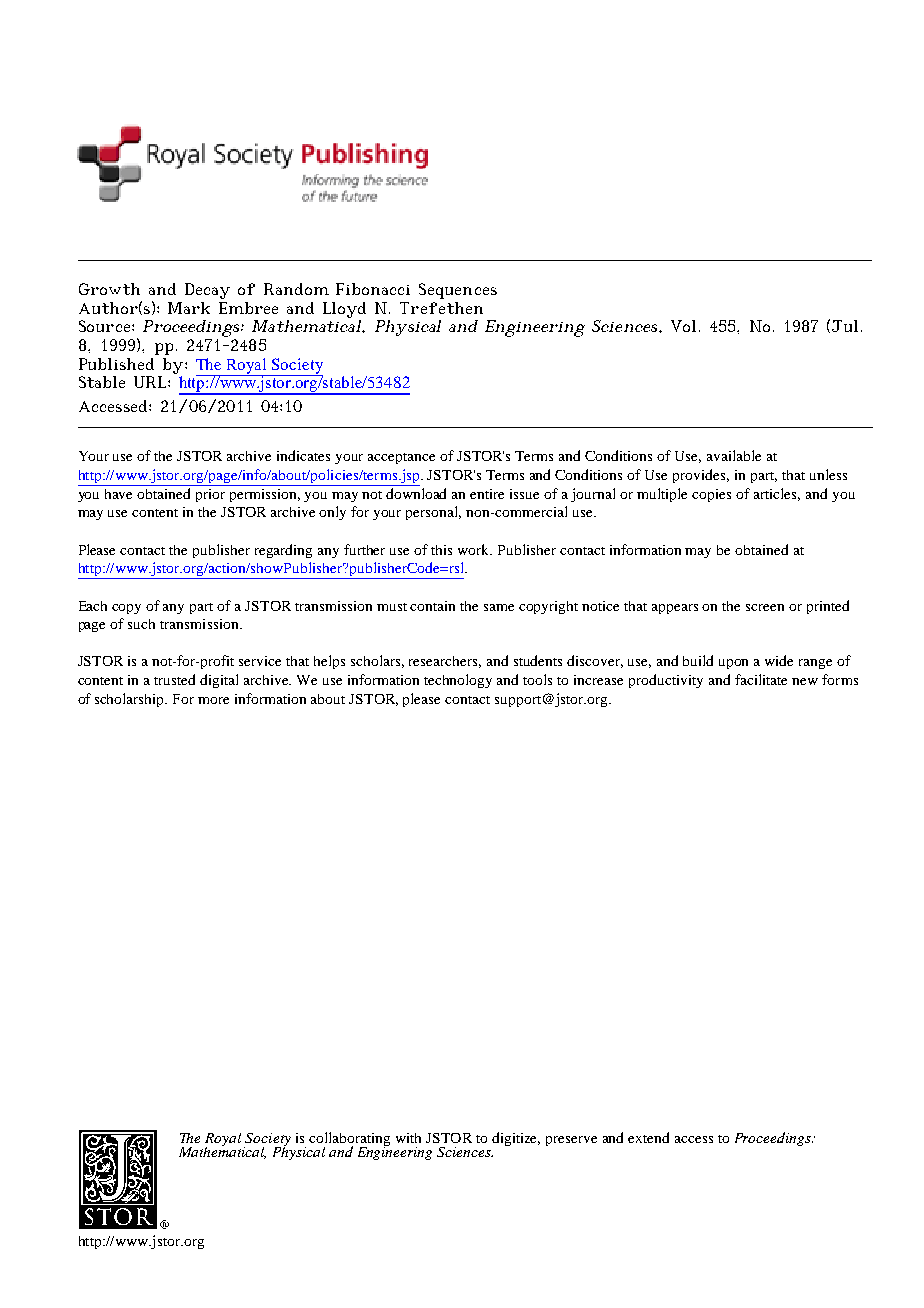  What do you see at coordinates (189, 308) in the screenshot?
I see `Mark` at bounding box center [189, 308].
